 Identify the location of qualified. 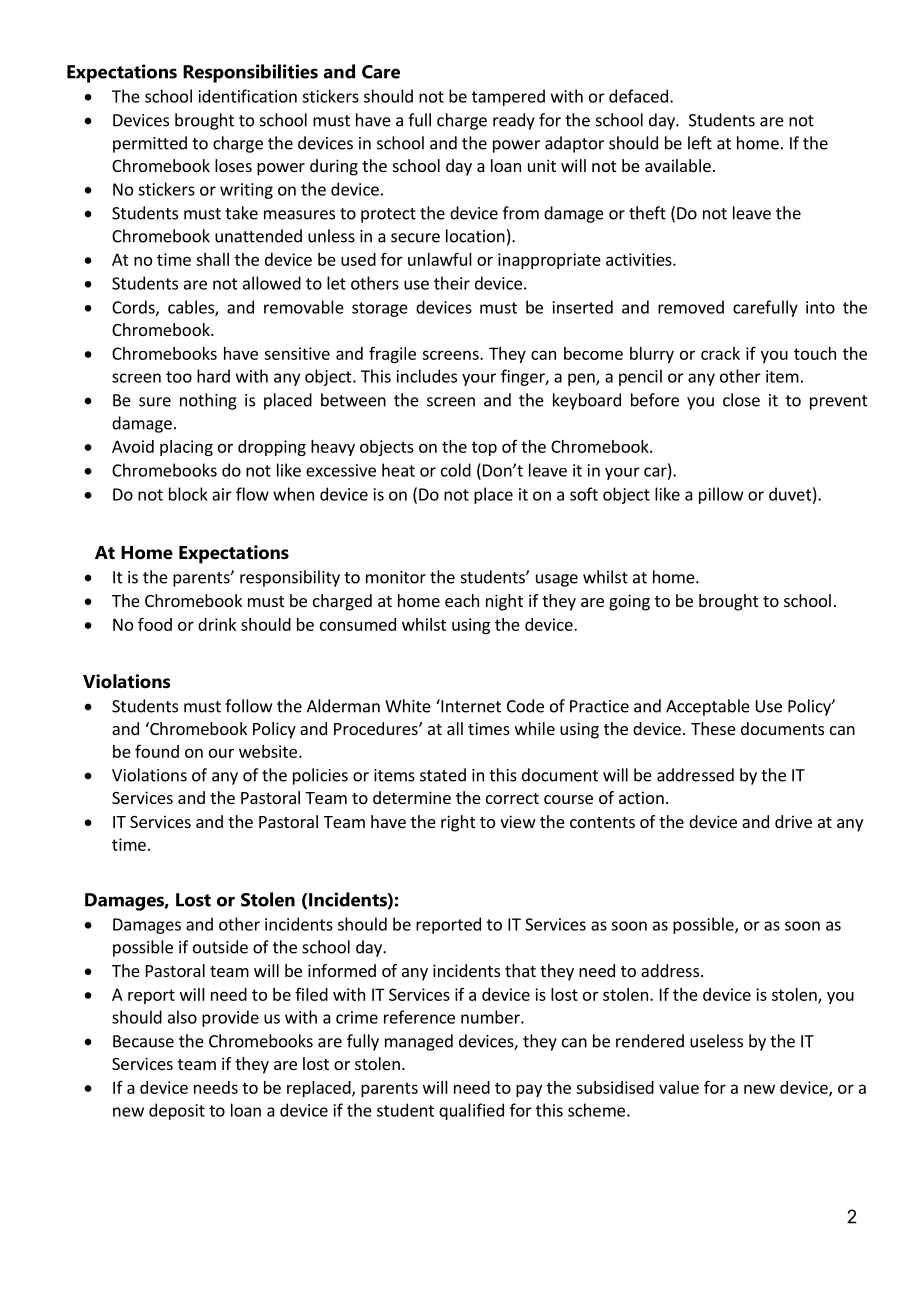
(471, 1111).
